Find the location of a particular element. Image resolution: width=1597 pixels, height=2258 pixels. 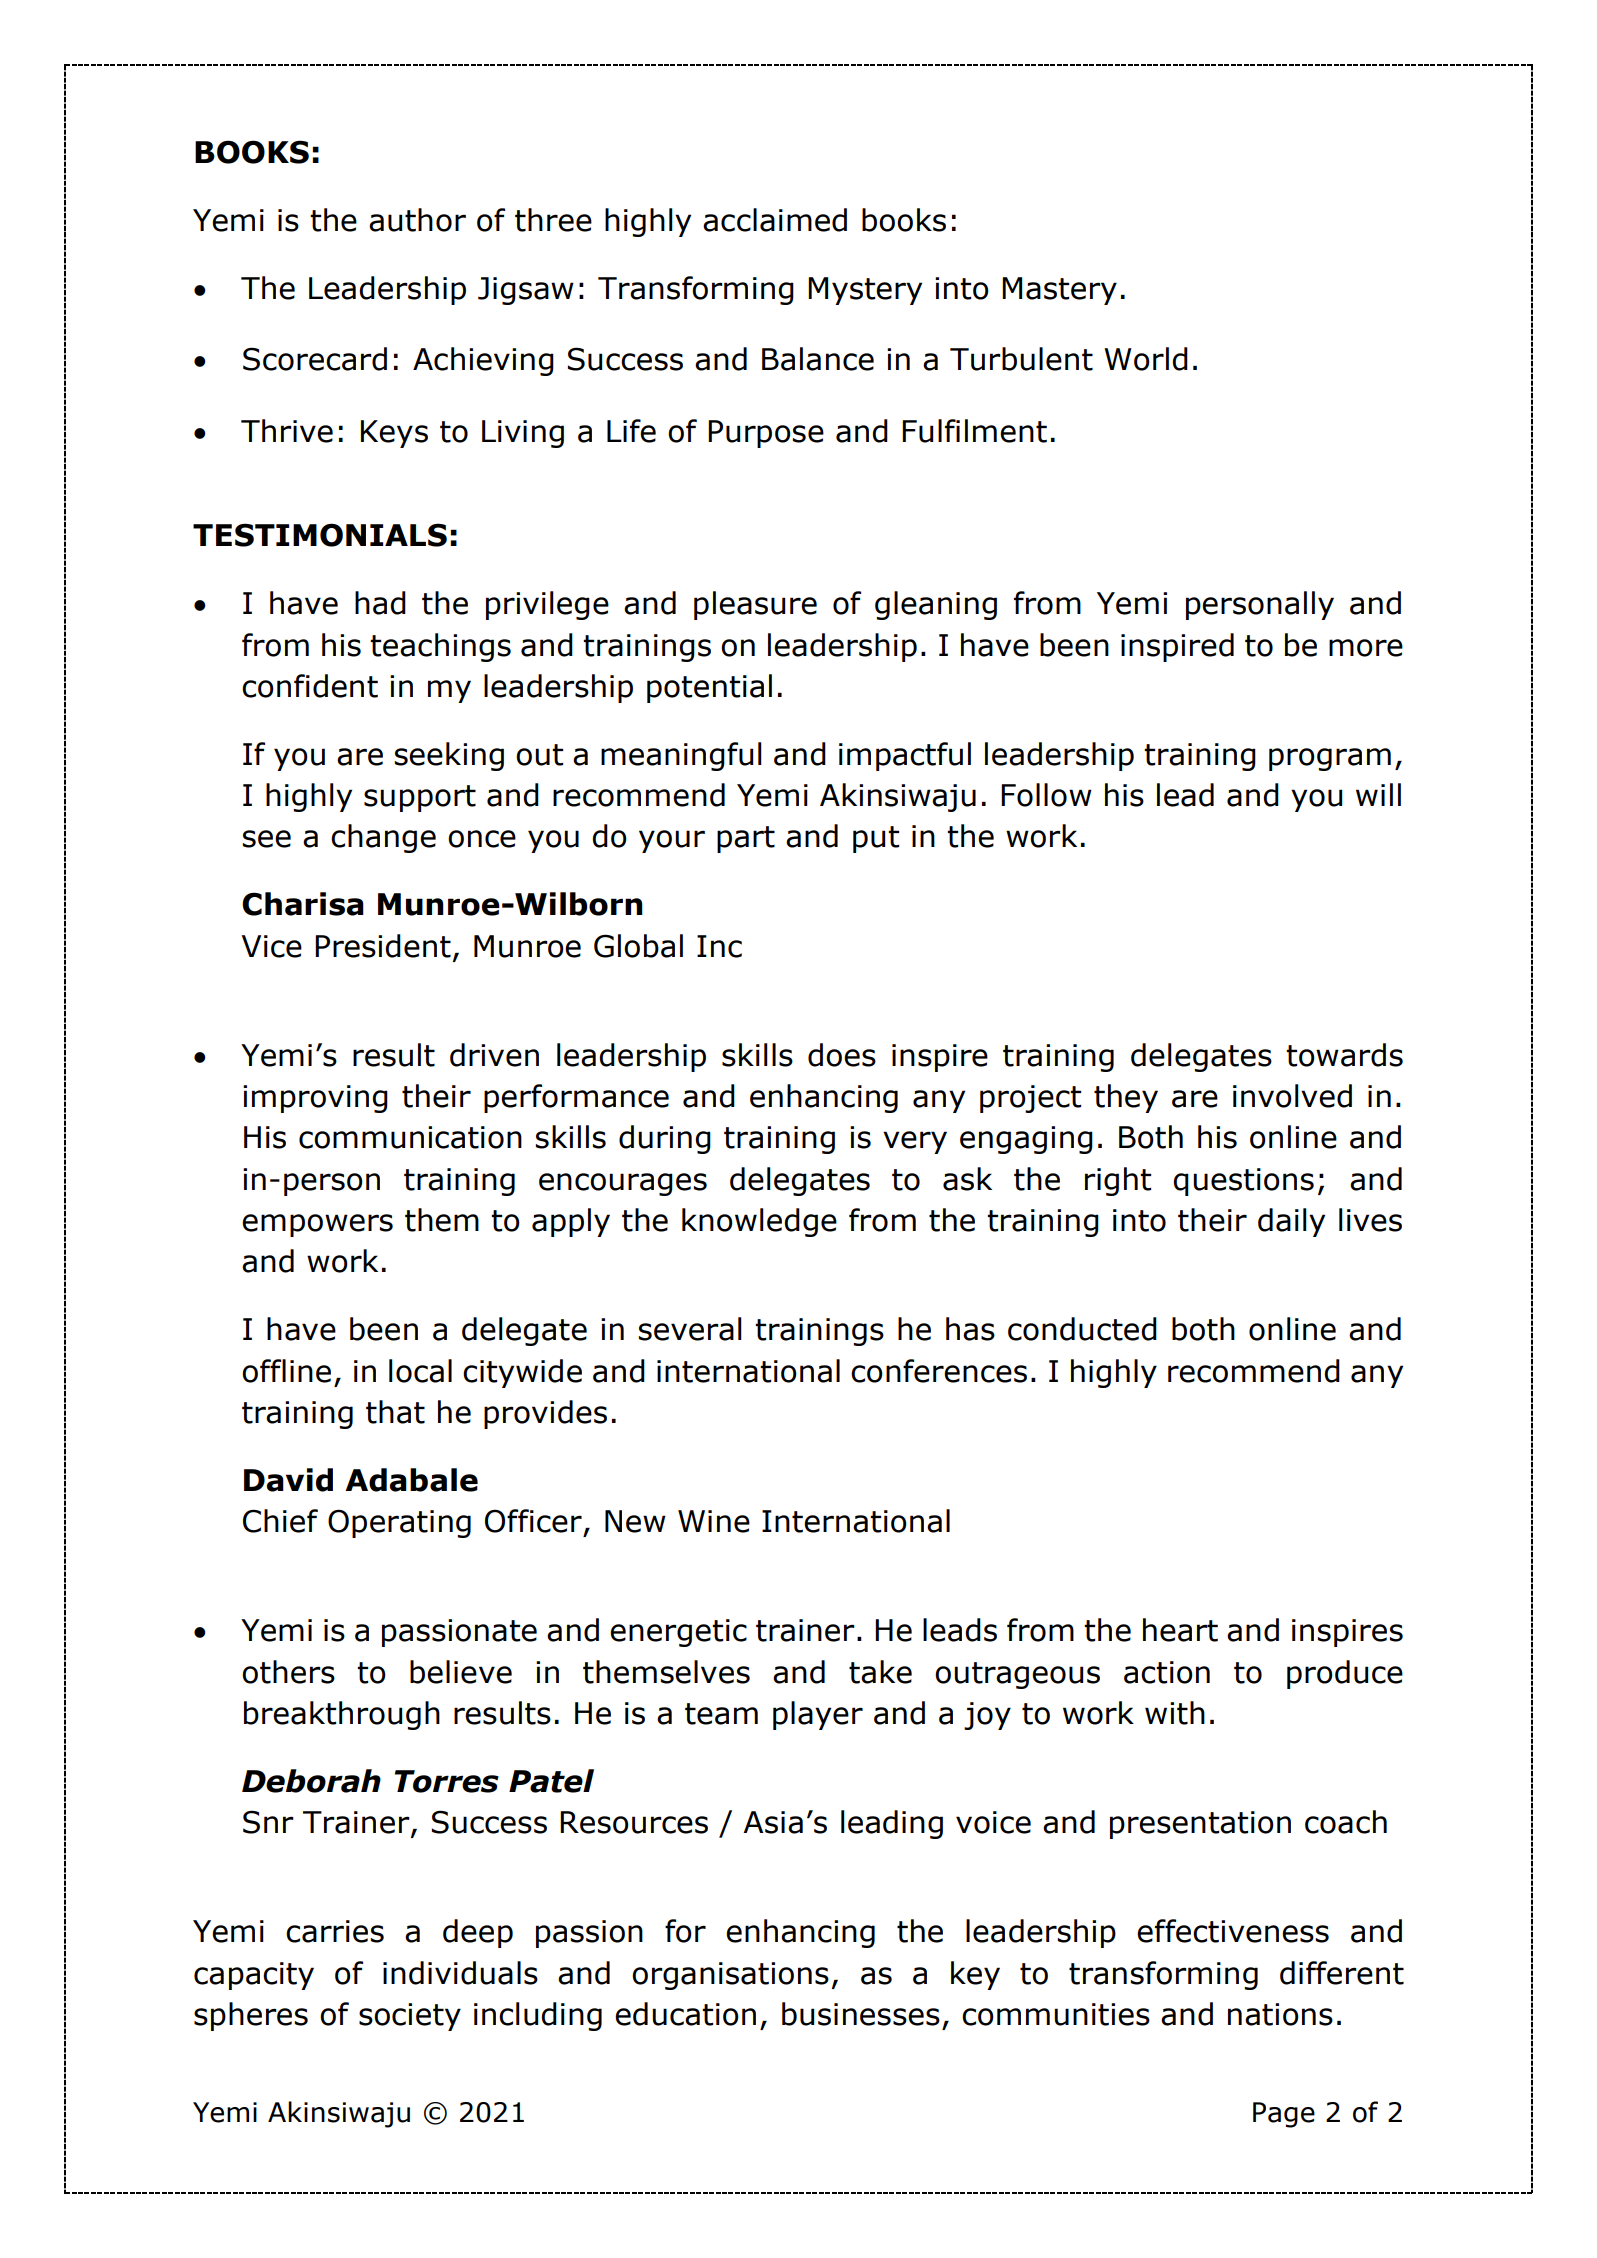

that is located at coordinates (395, 1412).
